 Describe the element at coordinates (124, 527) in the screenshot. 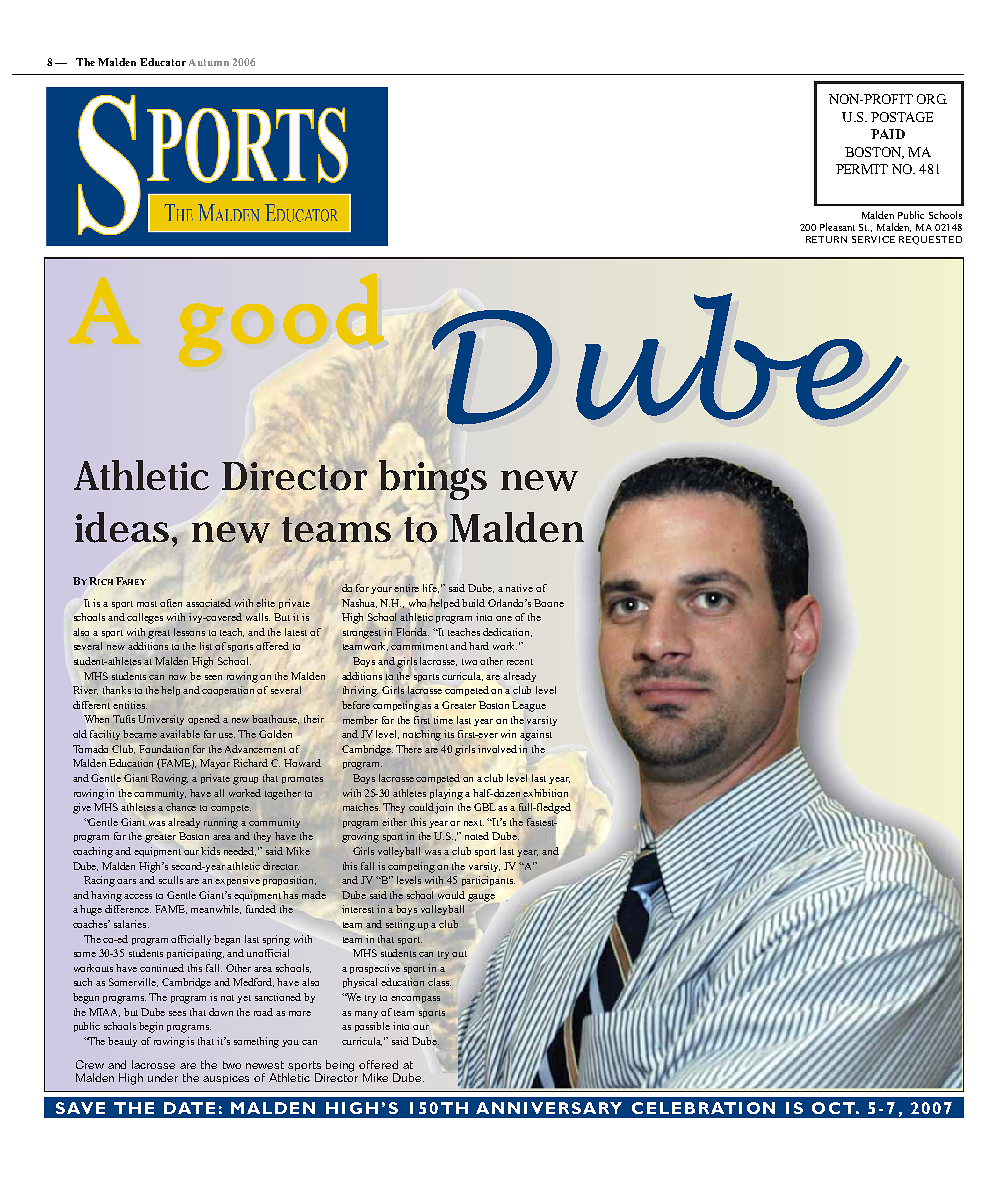

I see `ideas` at that location.
